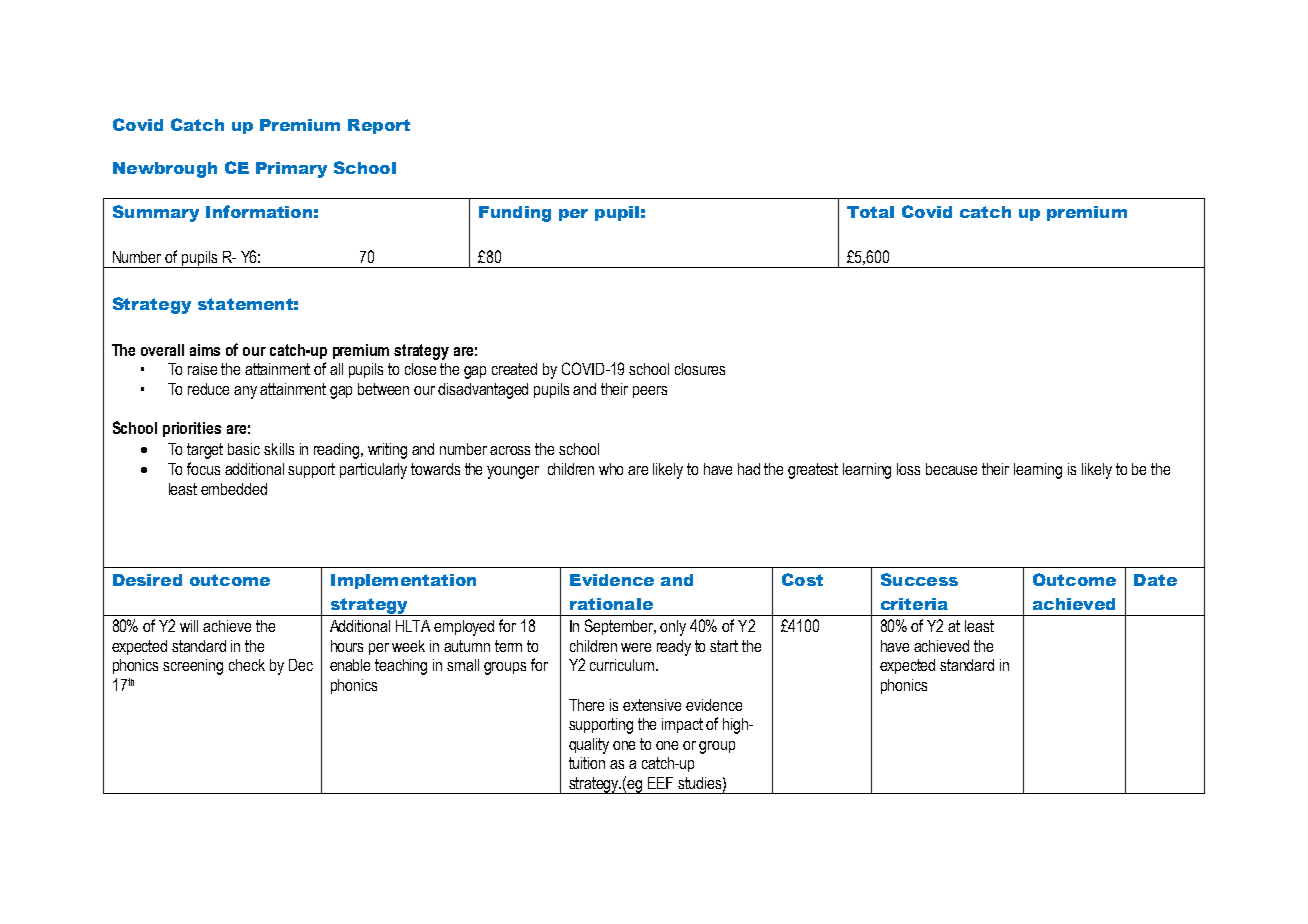 This image has height=924, width=1308. What do you see at coordinates (611, 604) in the image?
I see `rationale` at bounding box center [611, 604].
